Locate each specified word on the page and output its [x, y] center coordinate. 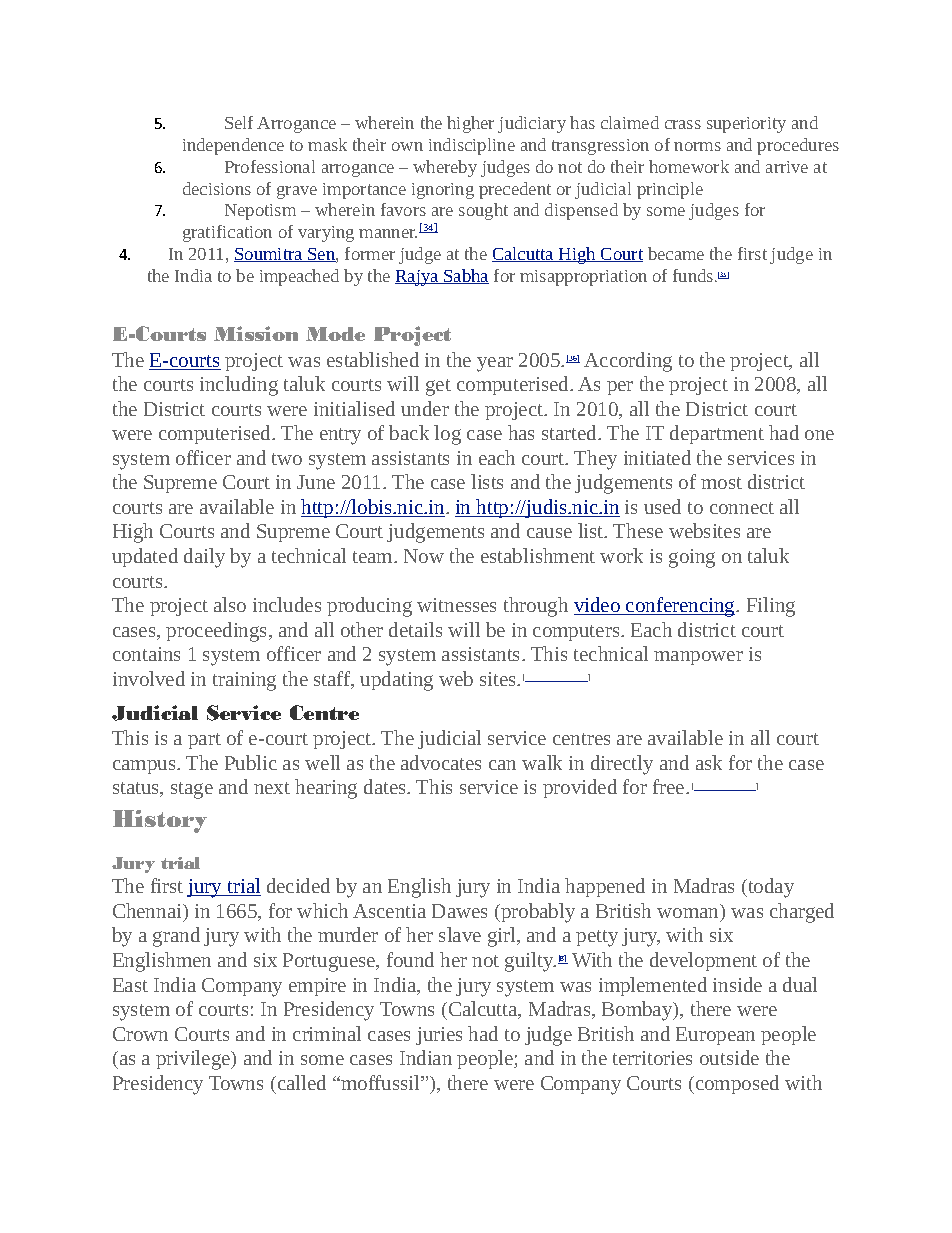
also [230, 604]
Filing [771, 607]
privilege [194, 1060]
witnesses [456, 605]
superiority [746, 125]
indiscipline [472, 146]
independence [233, 146]
